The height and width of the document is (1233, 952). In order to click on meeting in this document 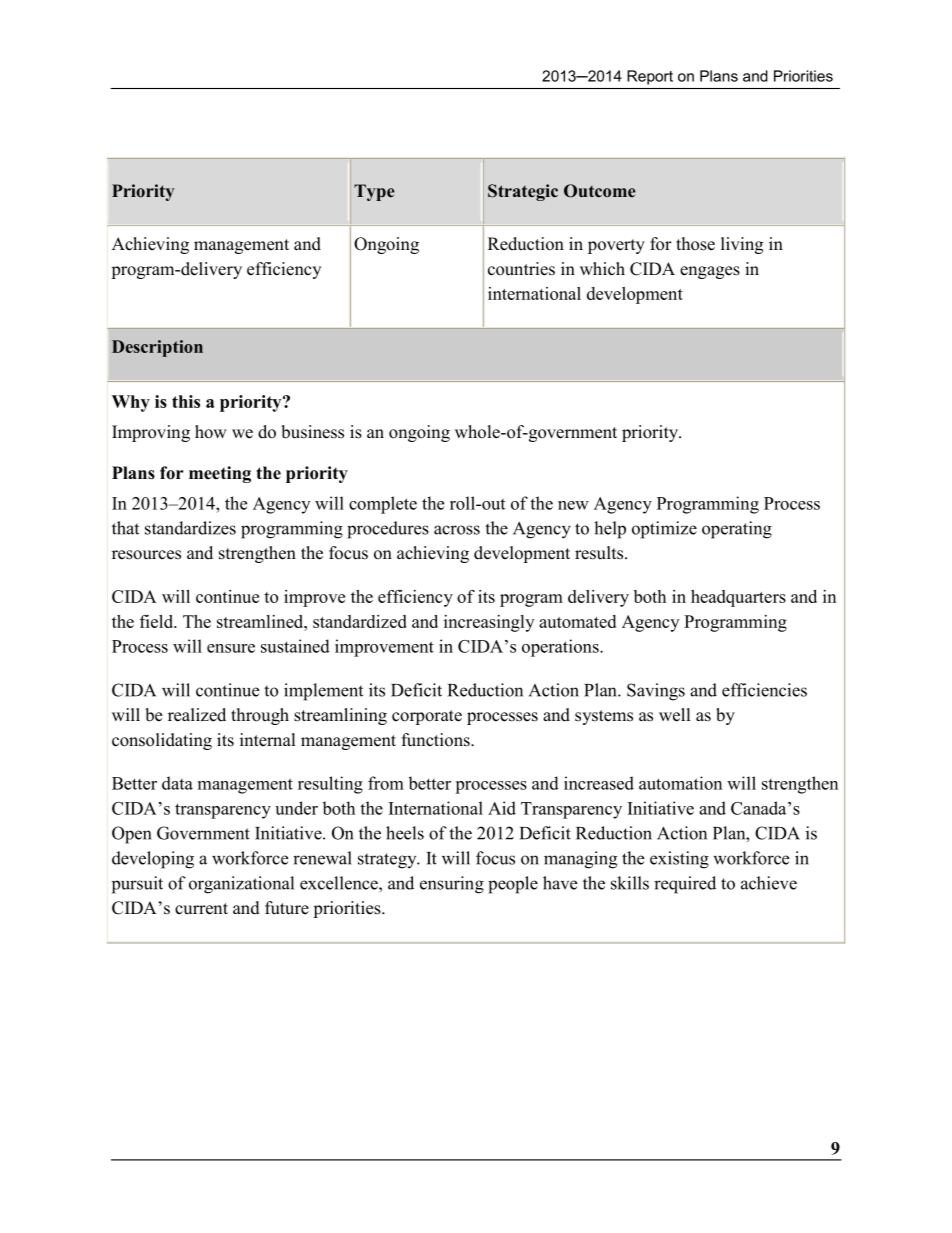, I will do `click(220, 474)`.
